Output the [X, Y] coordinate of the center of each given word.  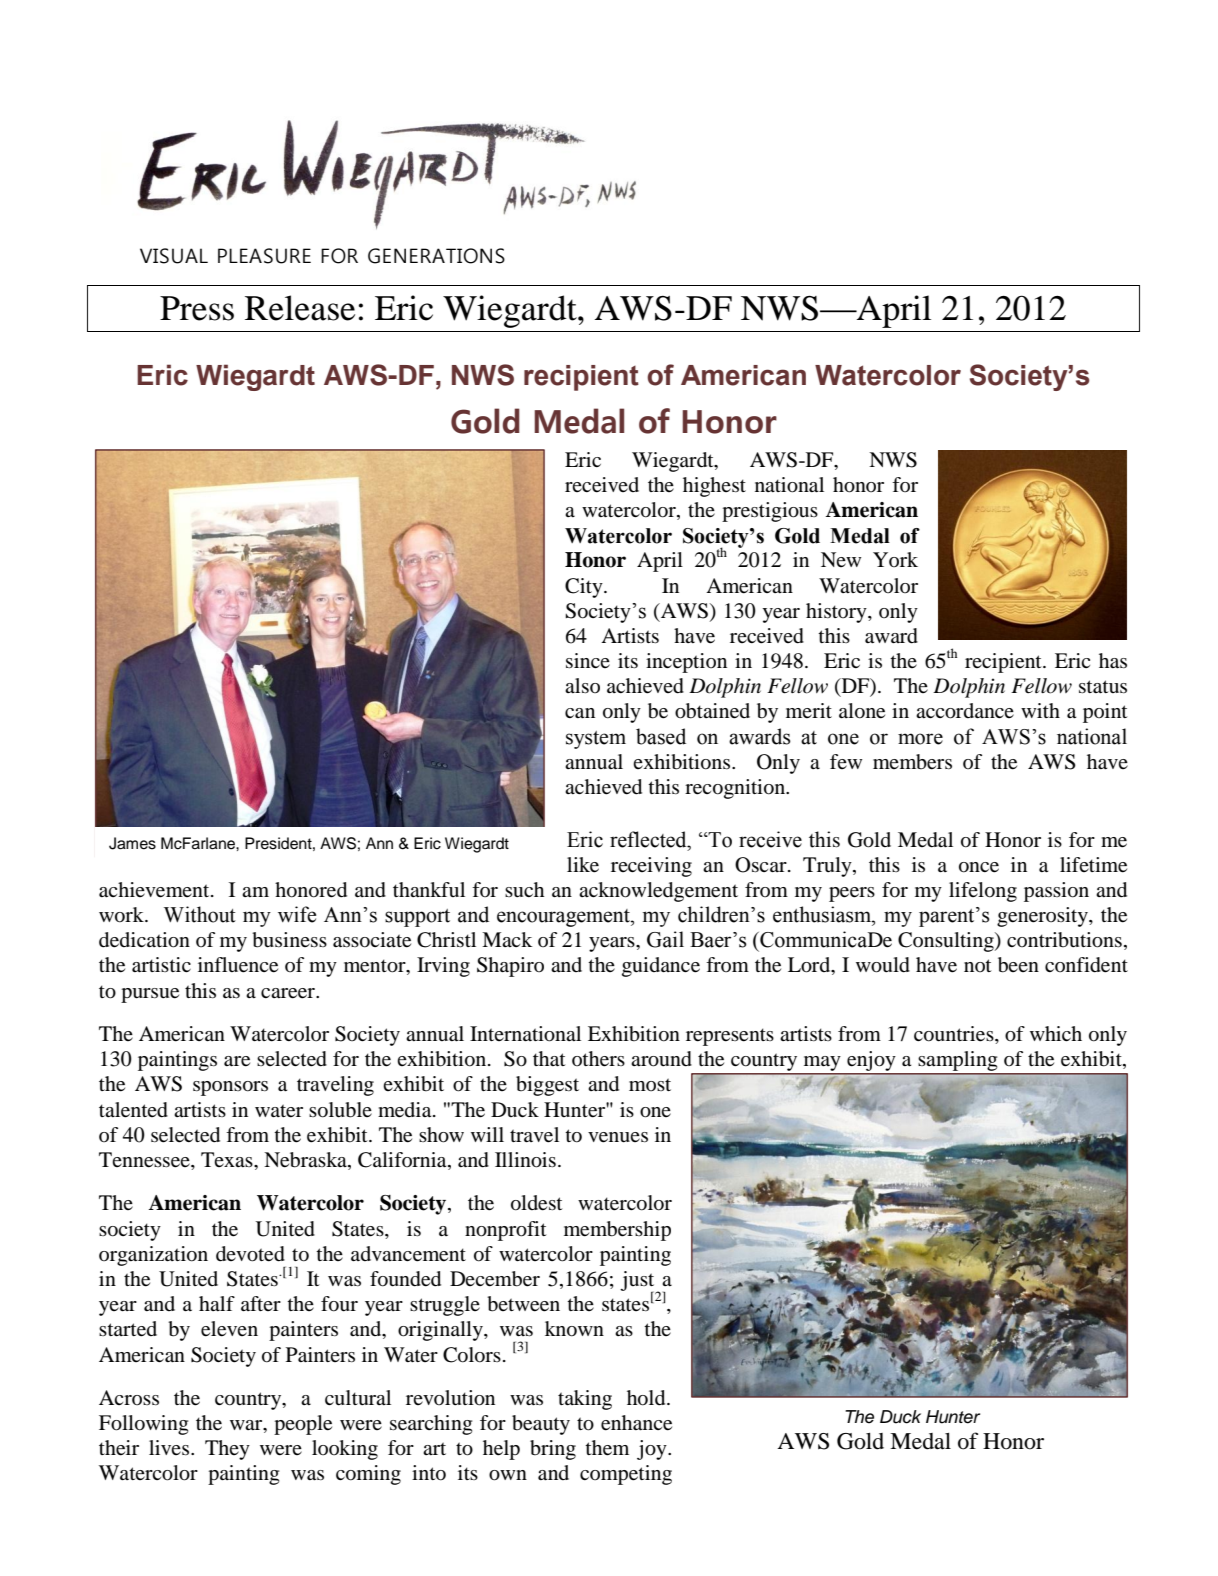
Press [197, 308]
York [895, 559]
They [227, 1450]
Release [300, 308]
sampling [958, 1062]
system [596, 740]
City [585, 588]
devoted [250, 1254]
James [132, 843]
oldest [537, 1203]
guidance [661, 967]
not [978, 965]
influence [238, 965]
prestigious [770, 512]
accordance [965, 711]
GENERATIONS [436, 256]
